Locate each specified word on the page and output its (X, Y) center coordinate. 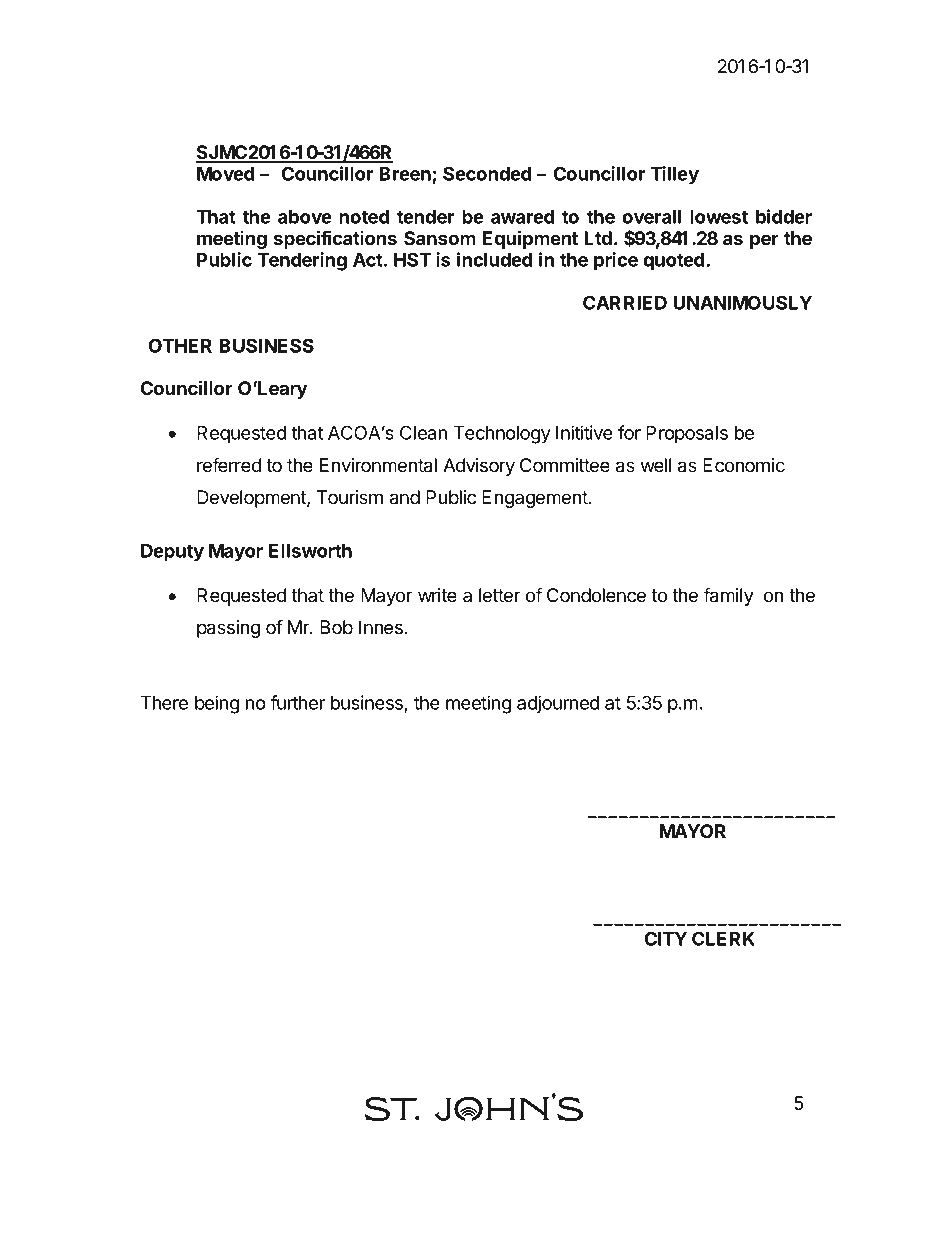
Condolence (596, 595)
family (728, 596)
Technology (502, 435)
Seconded (487, 173)
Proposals (687, 435)
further (297, 702)
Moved (225, 174)
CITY (666, 938)
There (164, 703)
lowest (719, 217)
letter (499, 595)
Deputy (172, 553)
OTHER (180, 345)
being (217, 704)
